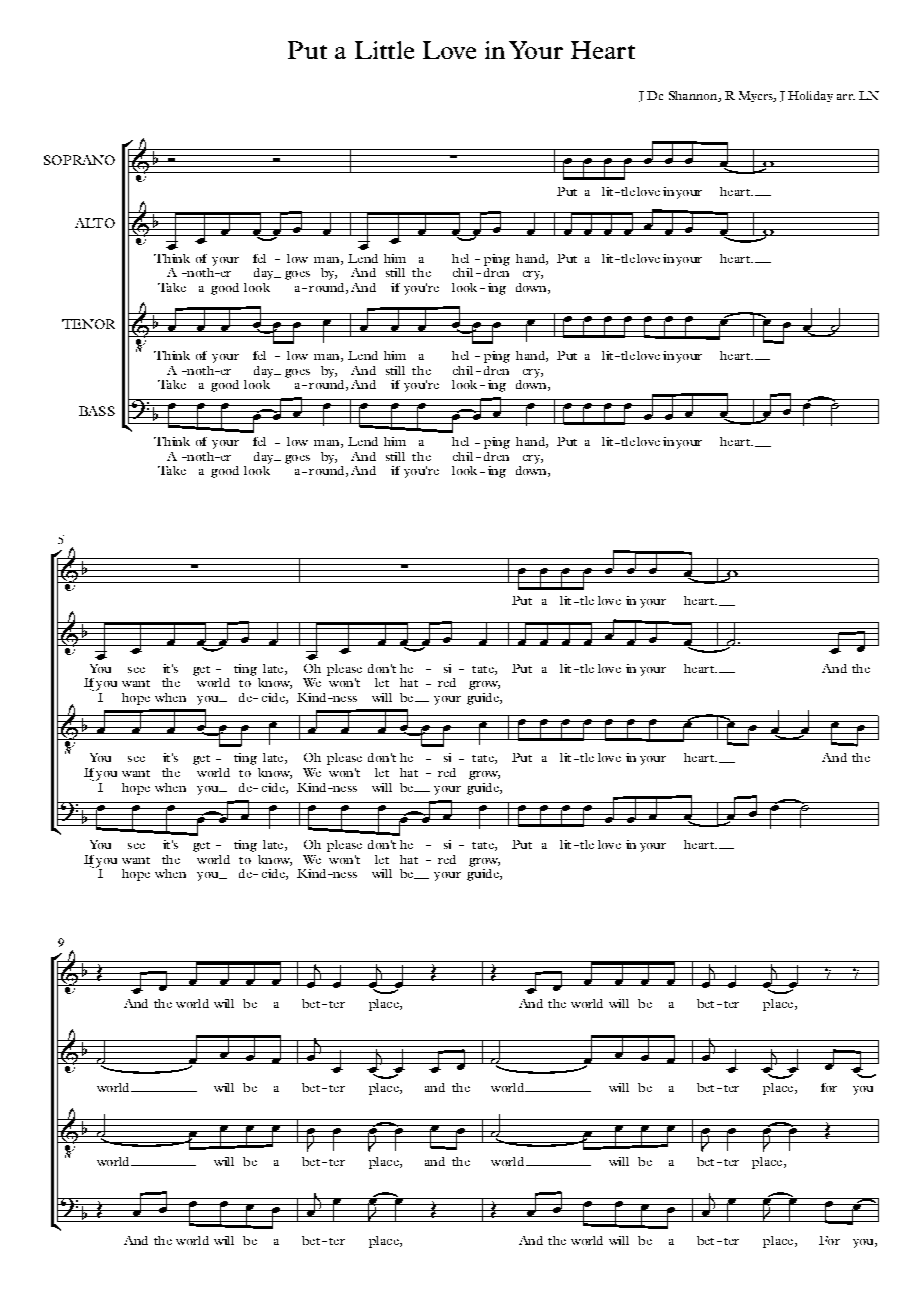 This document has width=924, height=1307. What do you see at coordinates (810, 96) in the document?
I see `Holiday` at bounding box center [810, 96].
